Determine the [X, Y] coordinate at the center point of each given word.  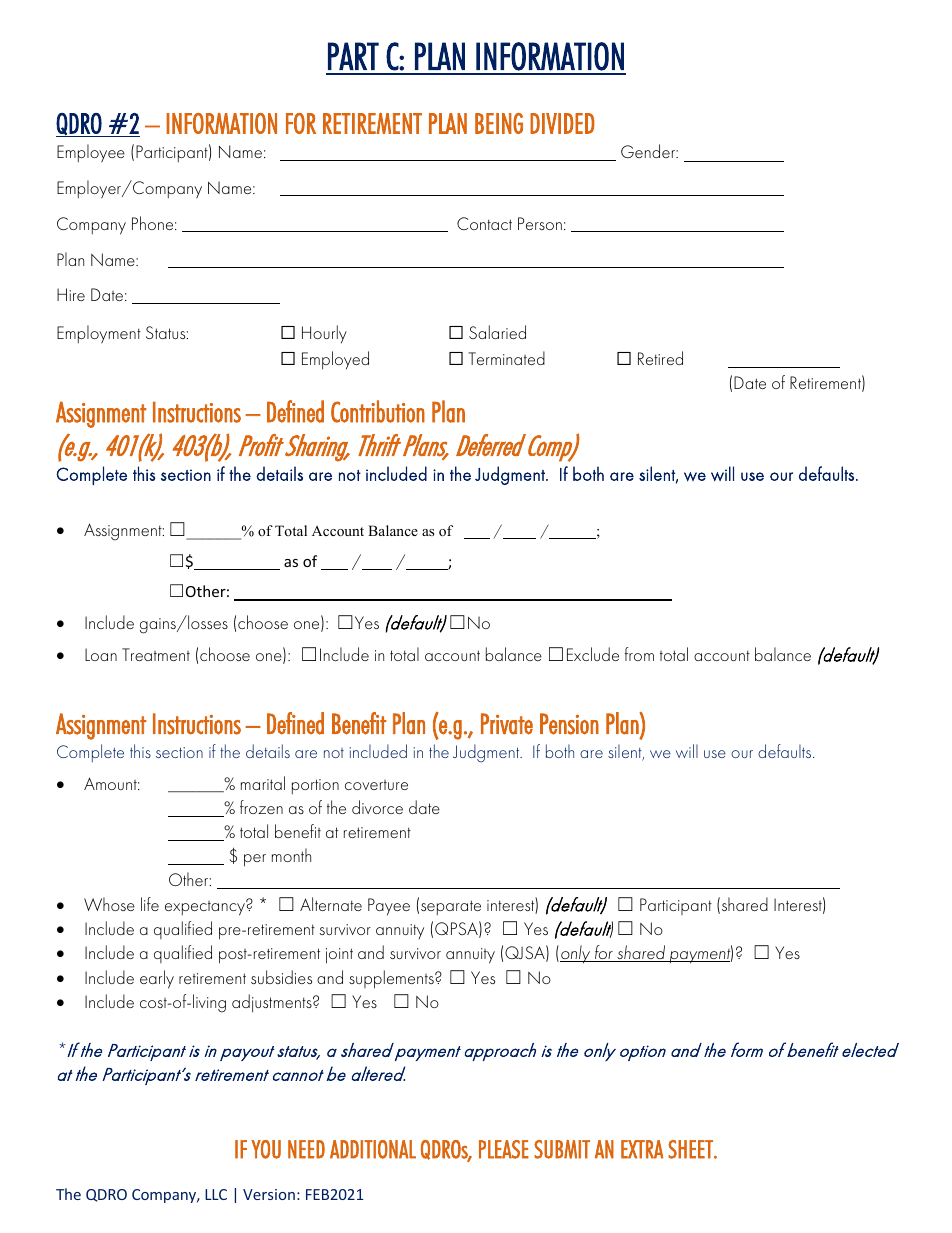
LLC [216, 1194]
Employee [91, 153]
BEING [499, 123]
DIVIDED [562, 123]
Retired [660, 358]
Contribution [378, 411]
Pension [569, 724]
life [150, 904]
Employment [99, 334]
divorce [377, 807]
